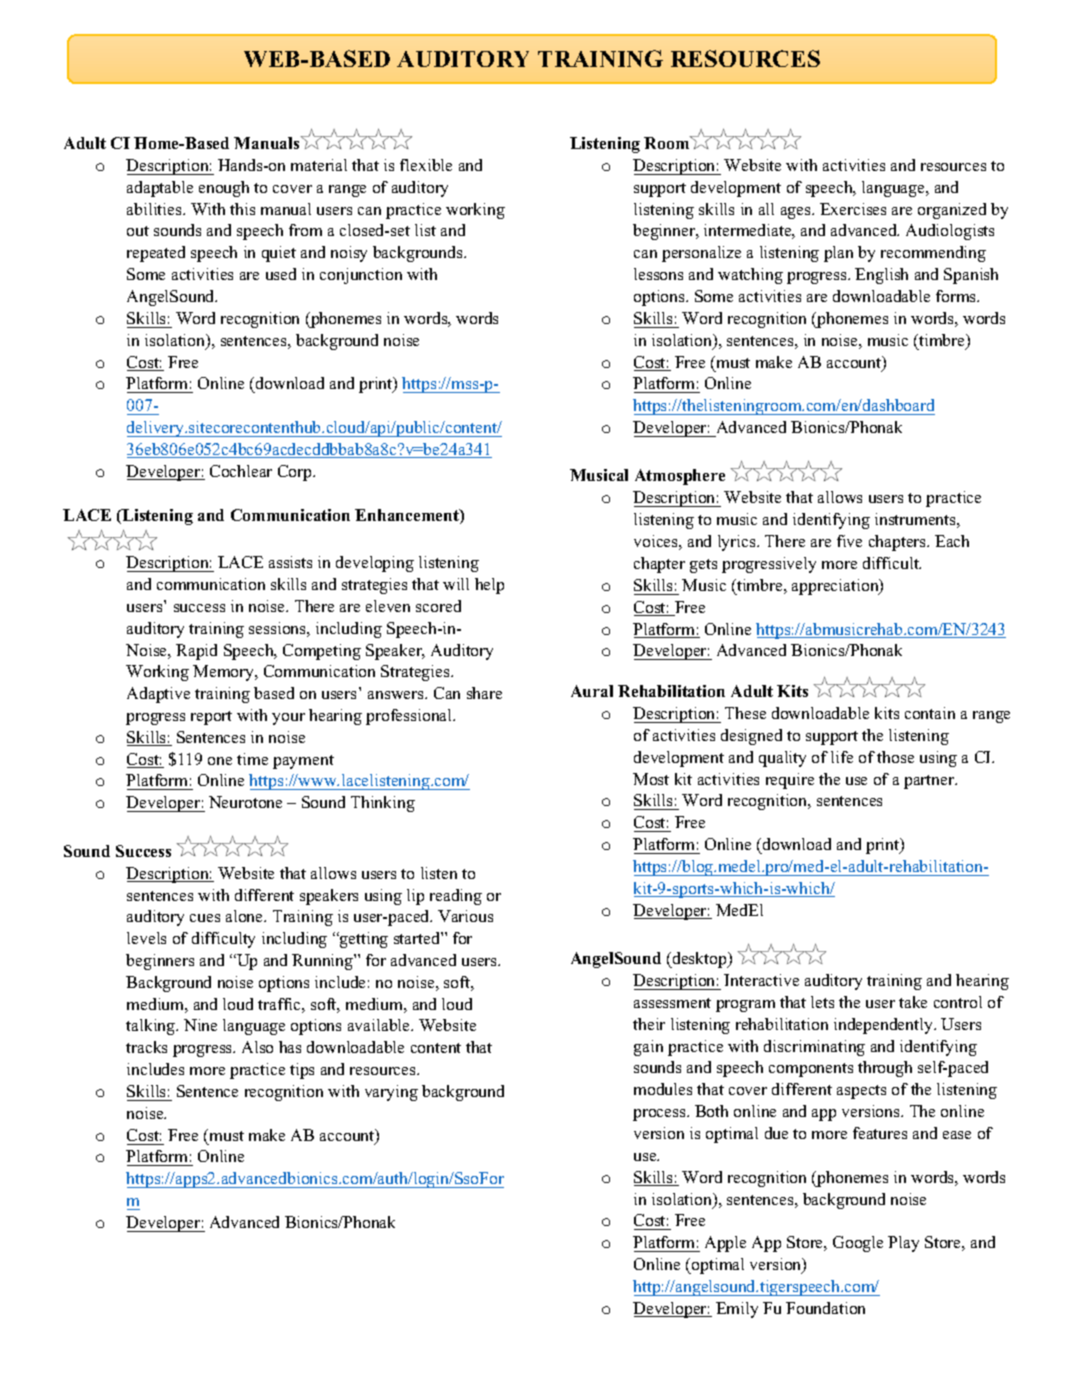  I want to click on this, so click(242, 209).
